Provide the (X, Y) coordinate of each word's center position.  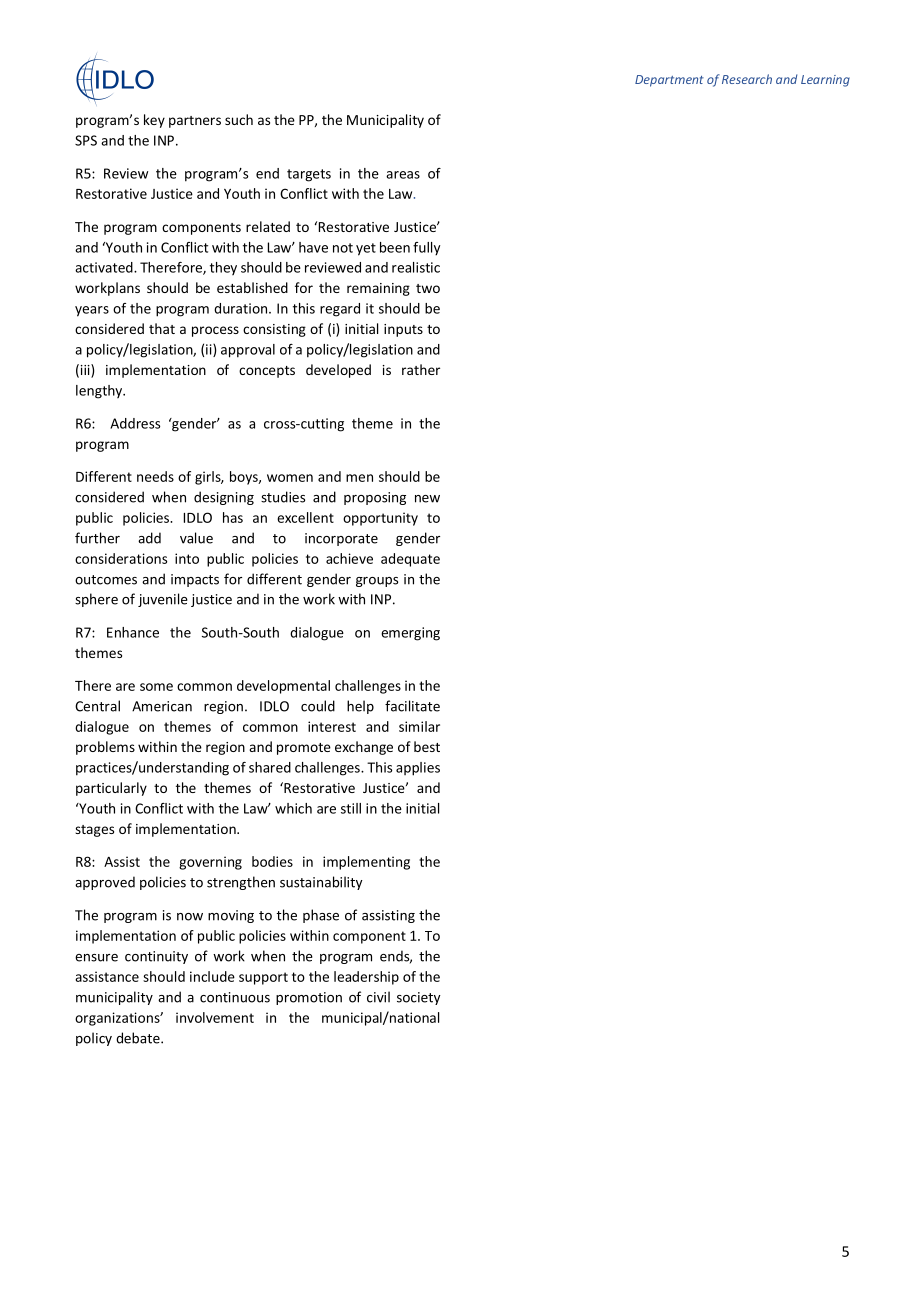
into (187, 558)
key (154, 121)
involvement (215, 1017)
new (427, 499)
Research (747, 79)
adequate (410, 560)
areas (403, 175)
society (419, 998)
